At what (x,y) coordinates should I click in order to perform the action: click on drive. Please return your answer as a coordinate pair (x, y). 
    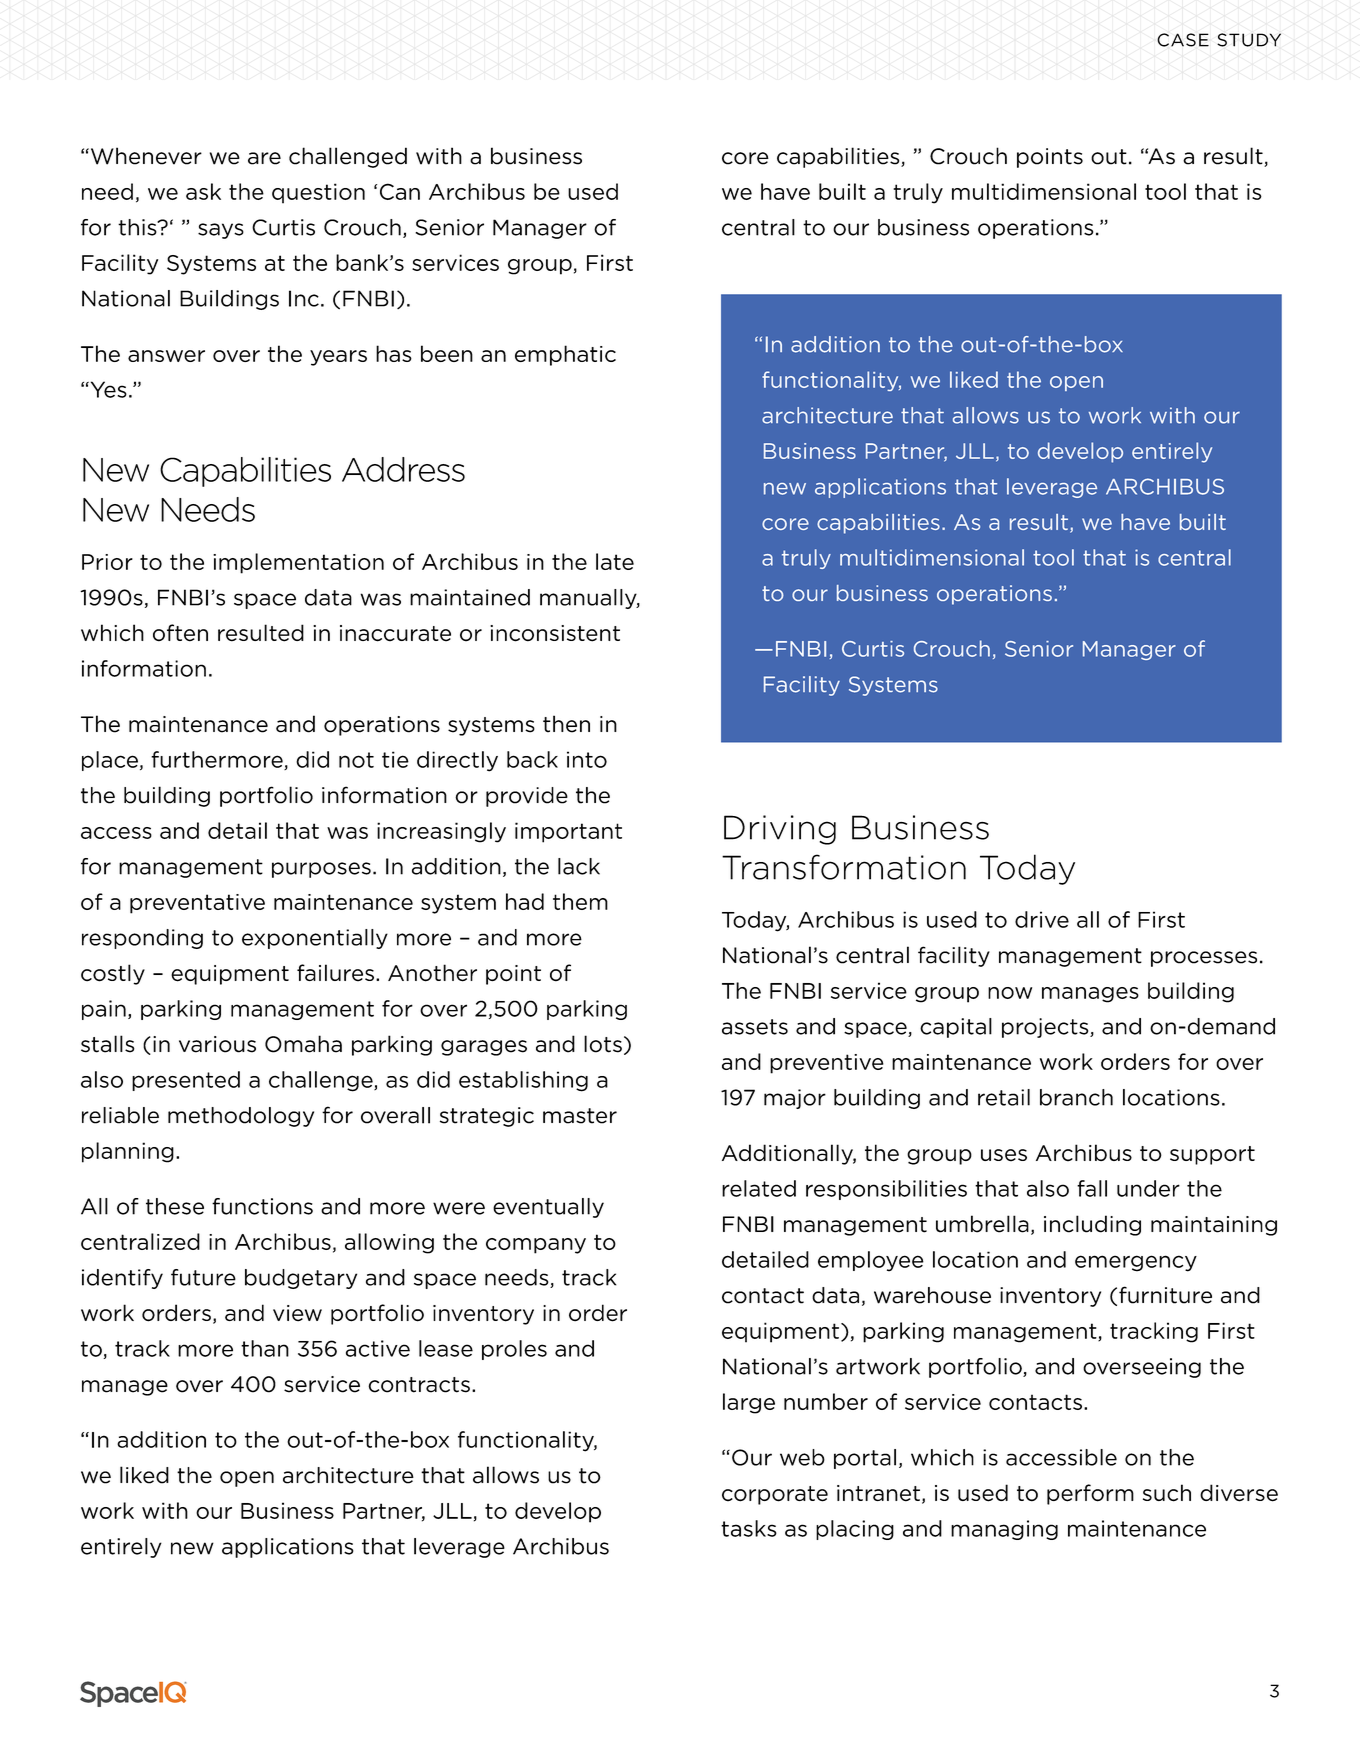
    Looking at the image, I should click on (1042, 919).
